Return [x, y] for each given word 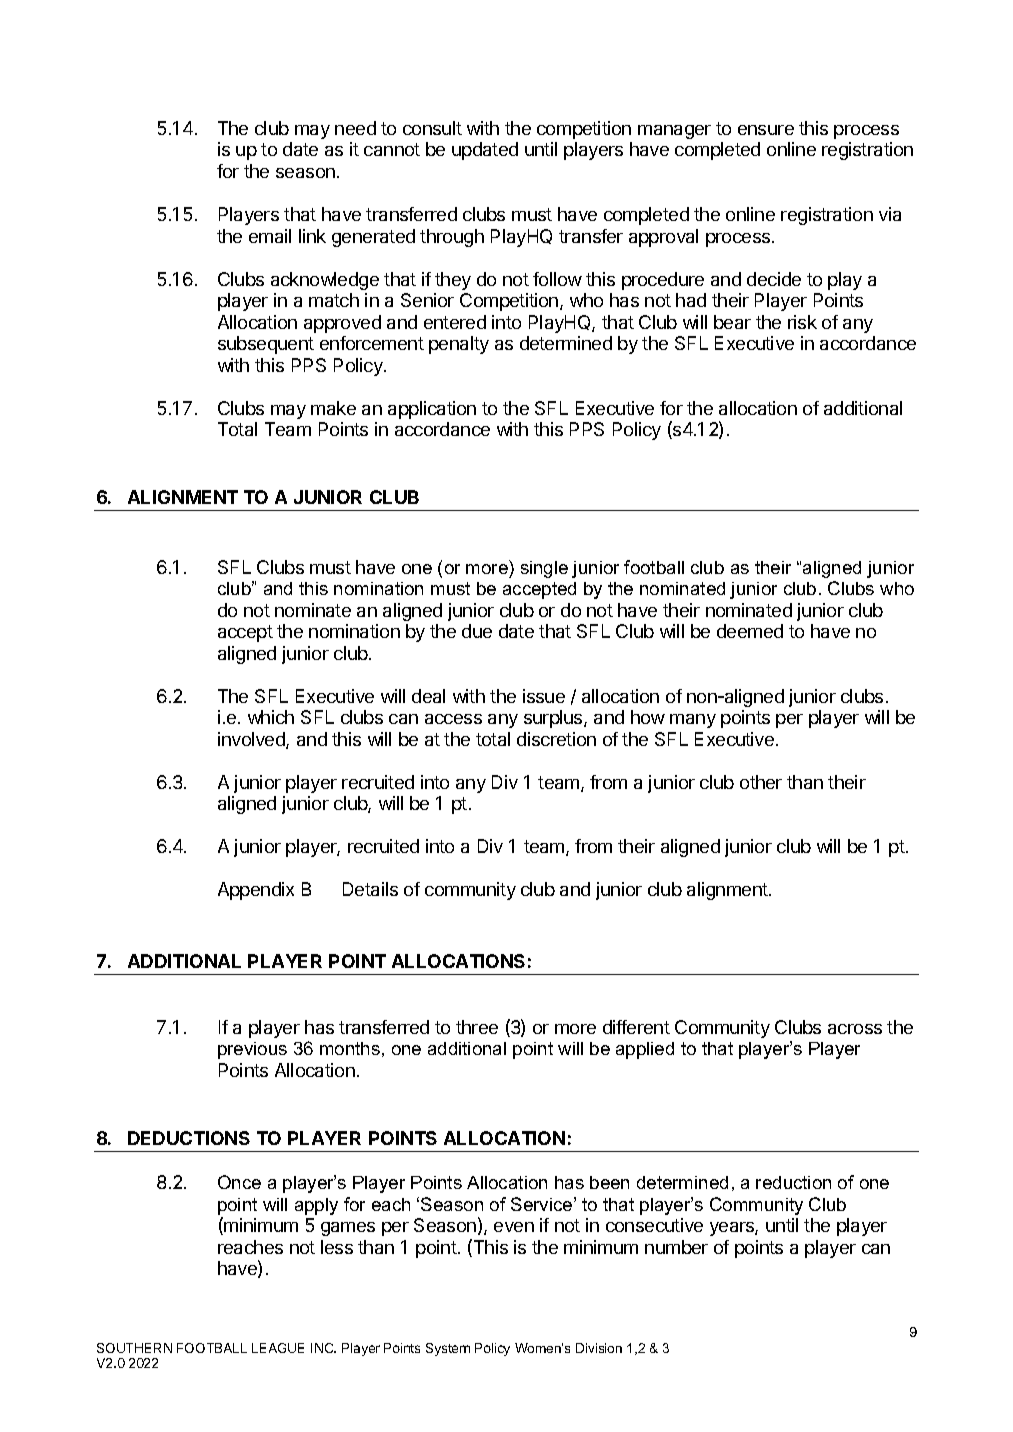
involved [252, 740]
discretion [556, 739]
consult [432, 128]
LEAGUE [278, 1348]
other [761, 782]
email [270, 236]
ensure [766, 130]
